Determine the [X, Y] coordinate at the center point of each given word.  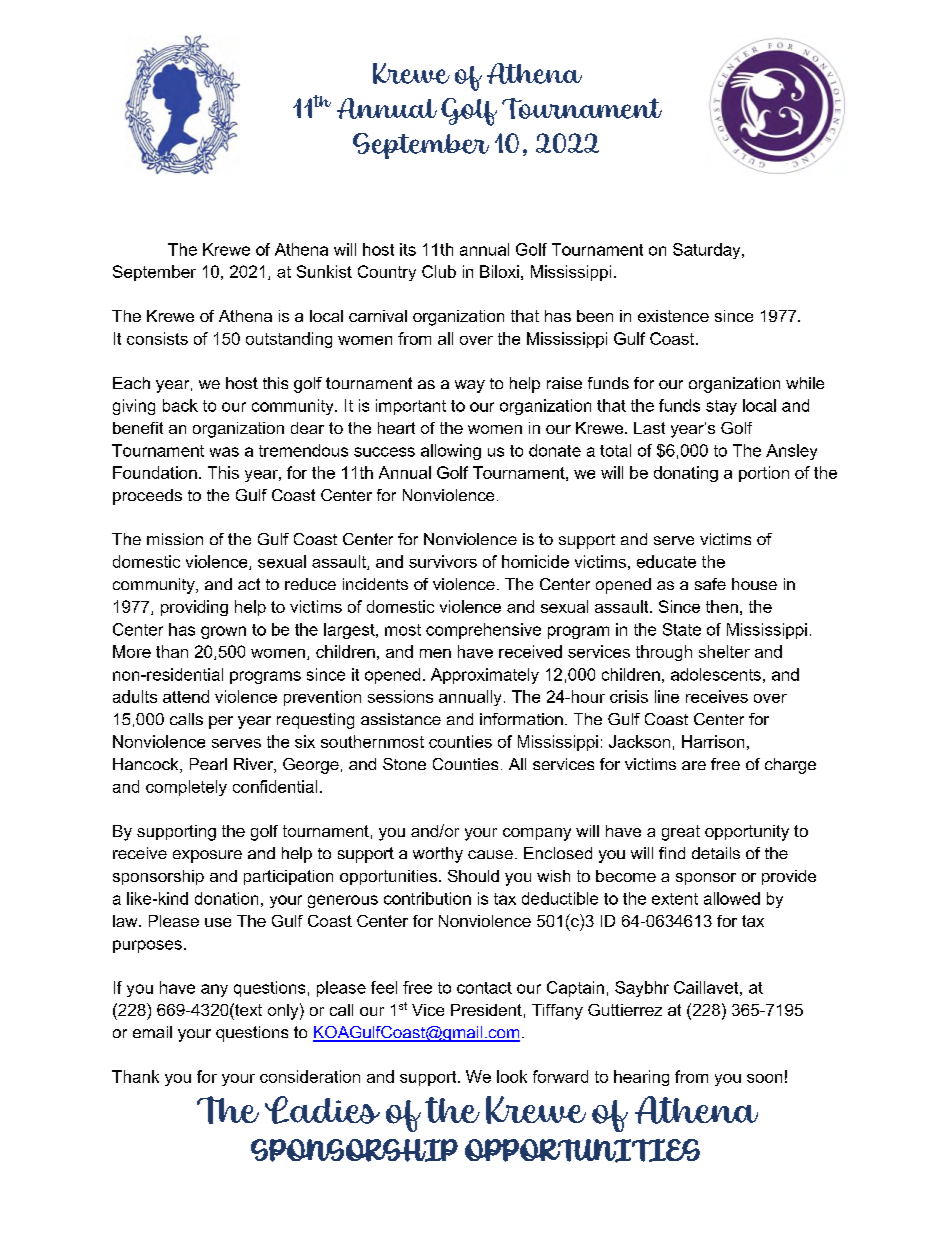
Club [439, 271]
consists [157, 338]
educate [666, 561]
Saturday [708, 251]
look [512, 1076]
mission [175, 539]
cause [490, 854]
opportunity [747, 833]
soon [764, 1078]
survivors [443, 561]
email [152, 1032]
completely [186, 788]
